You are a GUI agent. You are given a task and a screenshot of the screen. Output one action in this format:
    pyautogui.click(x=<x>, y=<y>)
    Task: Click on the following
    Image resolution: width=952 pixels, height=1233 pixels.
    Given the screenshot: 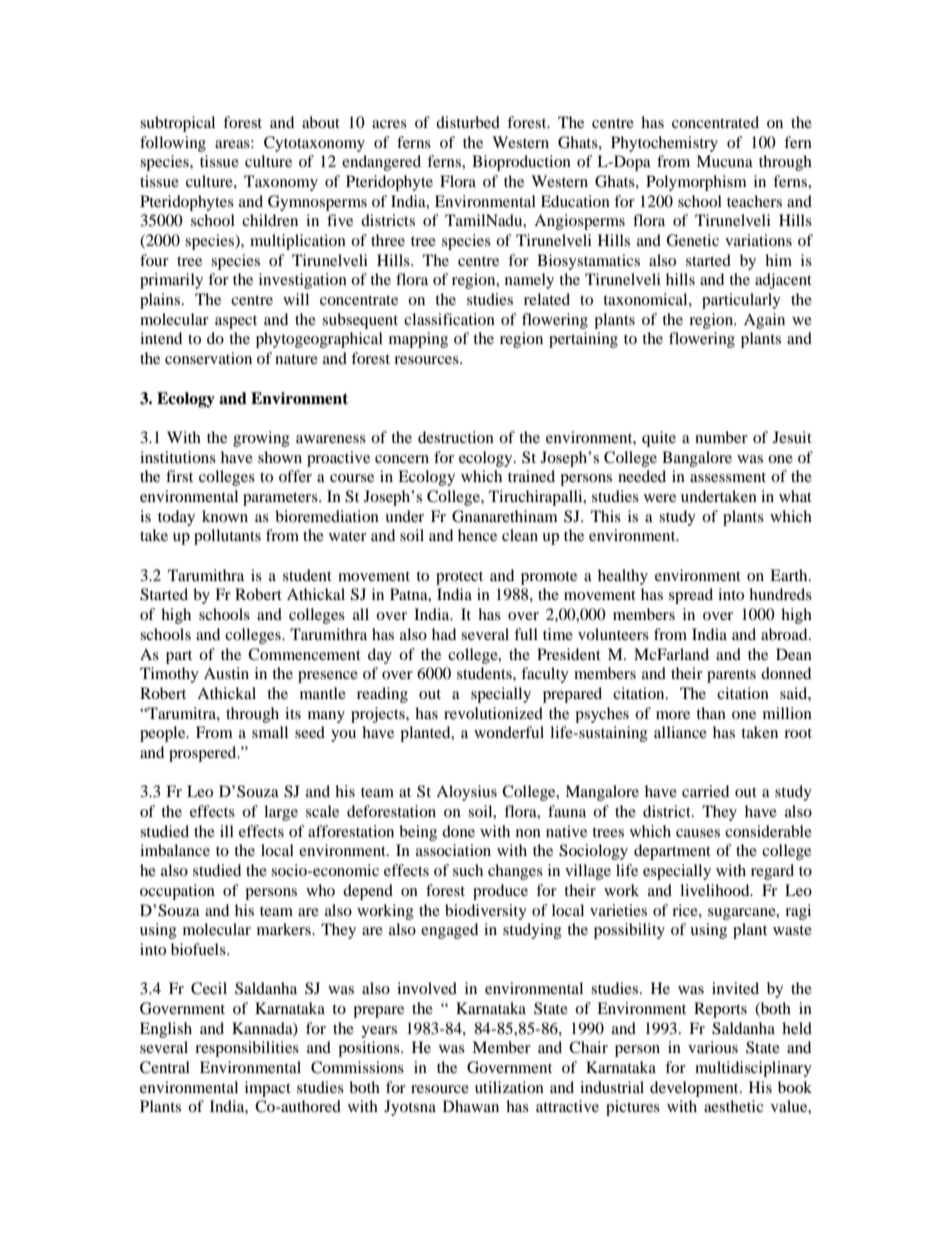 What is the action you would take?
    pyautogui.click(x=173, y=144)
